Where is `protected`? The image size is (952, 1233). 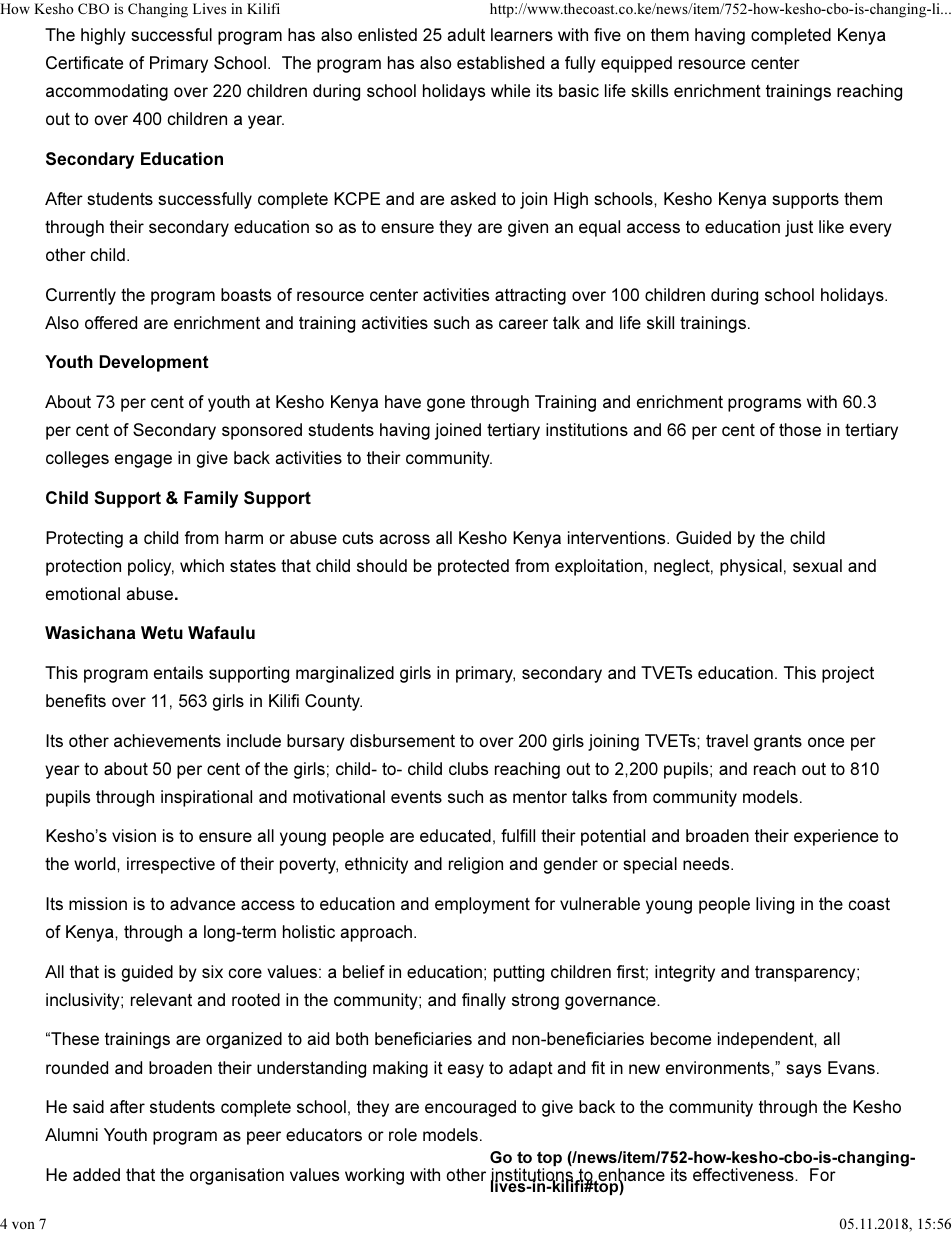 protected is located at coordinates (473, 567).
